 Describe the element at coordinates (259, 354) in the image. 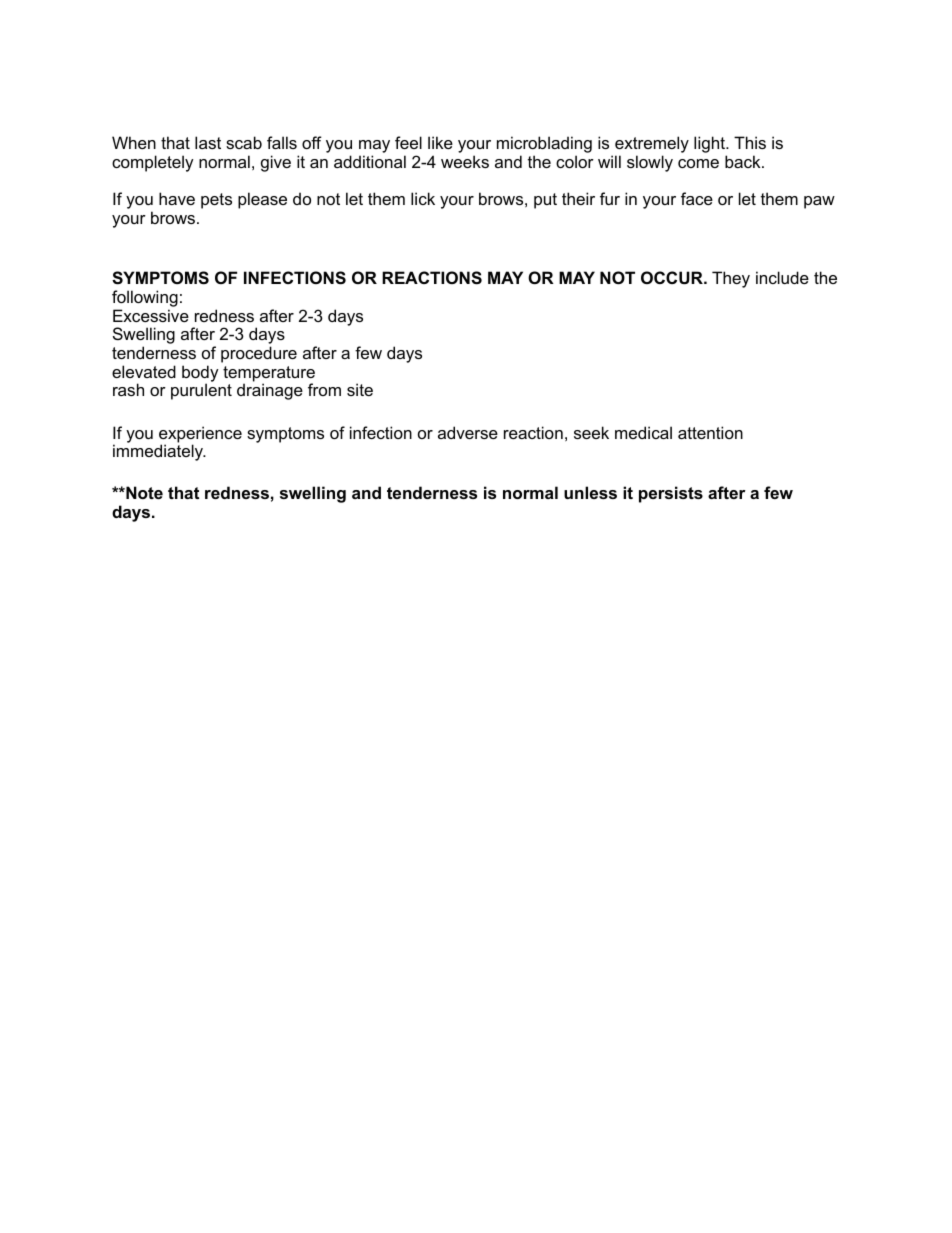

I see `procedure` at that location.
